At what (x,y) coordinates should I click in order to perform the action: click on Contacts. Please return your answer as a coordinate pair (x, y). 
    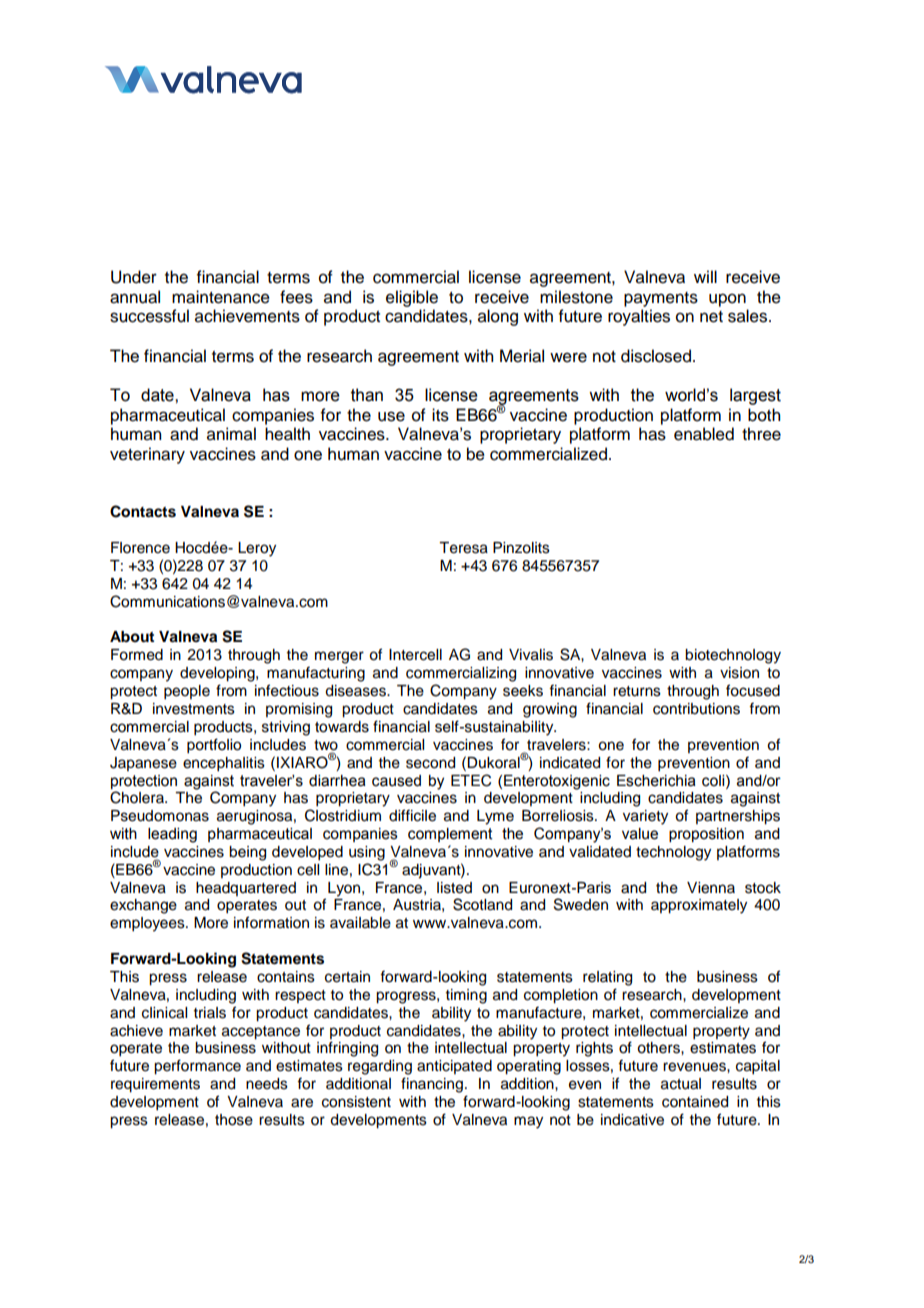
    Looking at the image, I should click on (143, 511).
